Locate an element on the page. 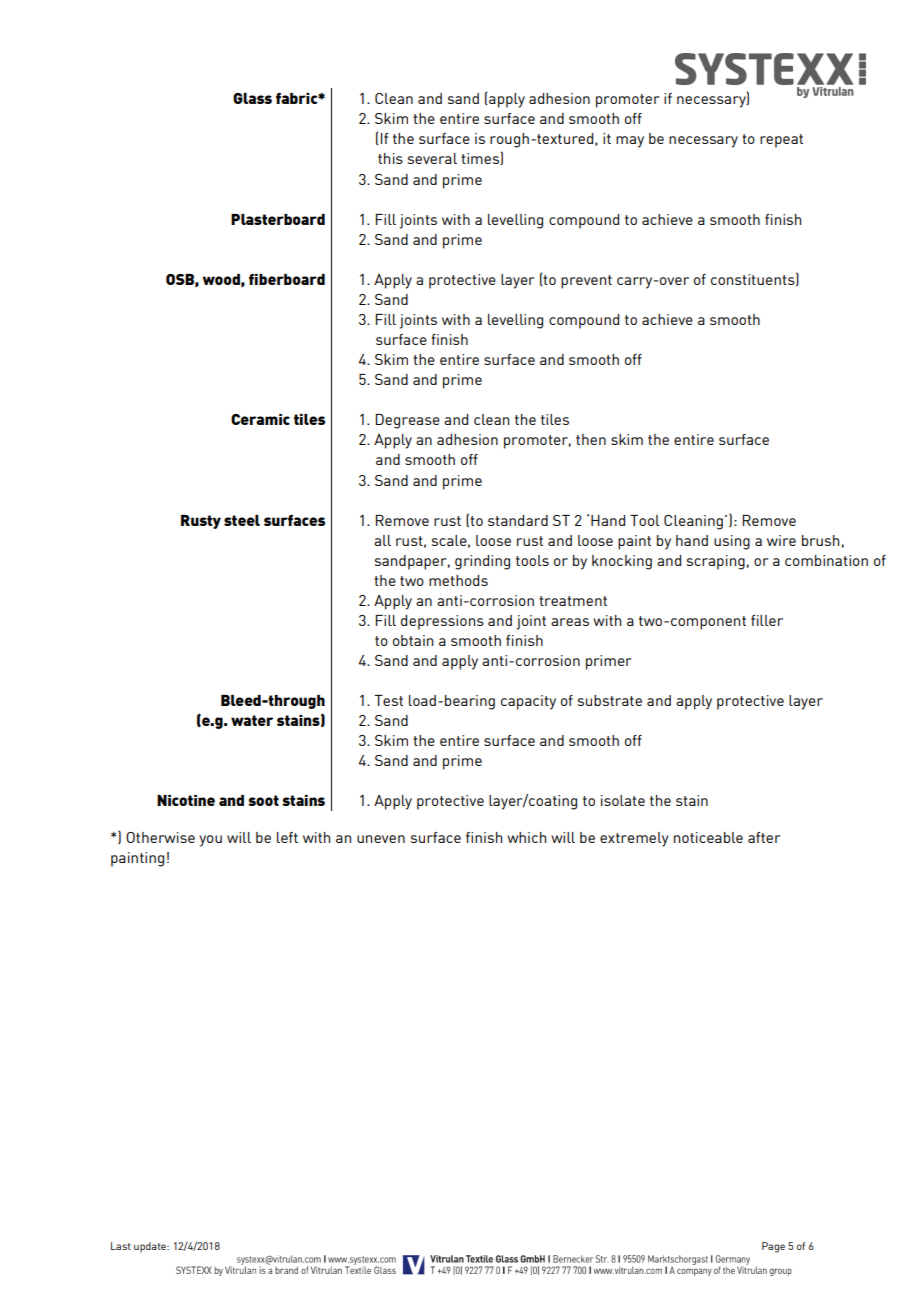  after is located at coordinates (764, 837).
